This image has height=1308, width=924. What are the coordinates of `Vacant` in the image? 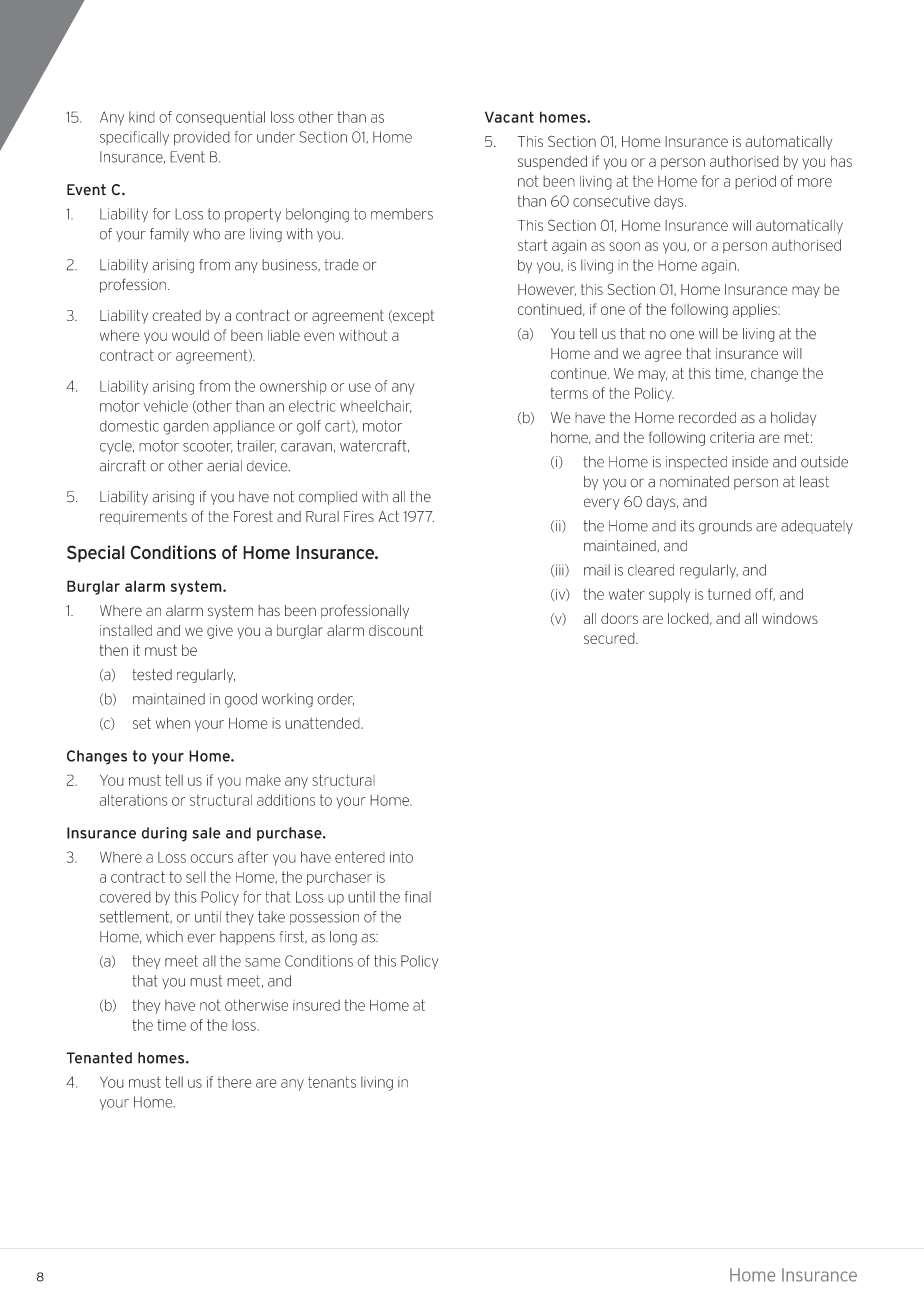 It's located at (509, 117).
